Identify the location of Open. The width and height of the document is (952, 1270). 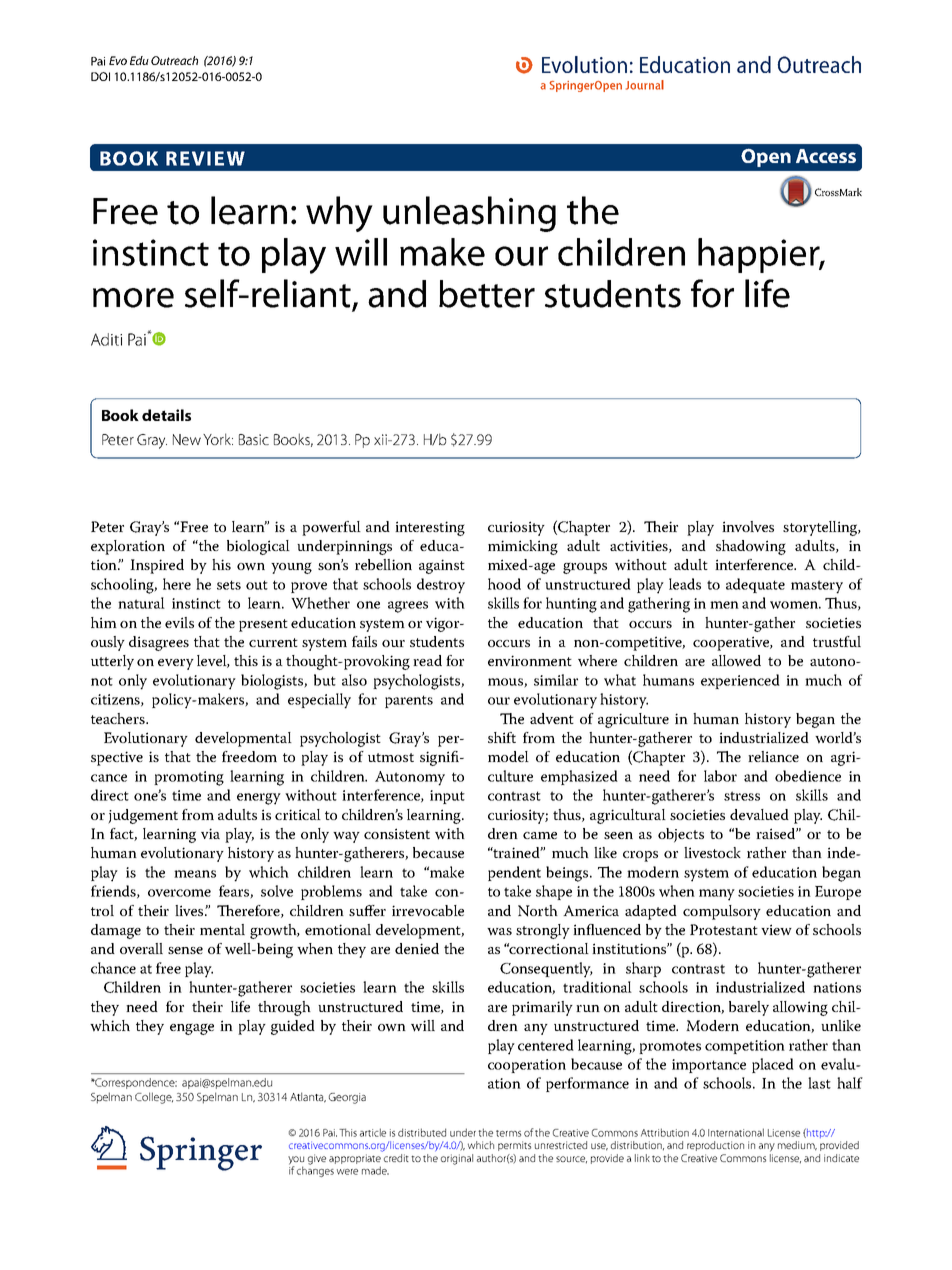
(766, 158).
